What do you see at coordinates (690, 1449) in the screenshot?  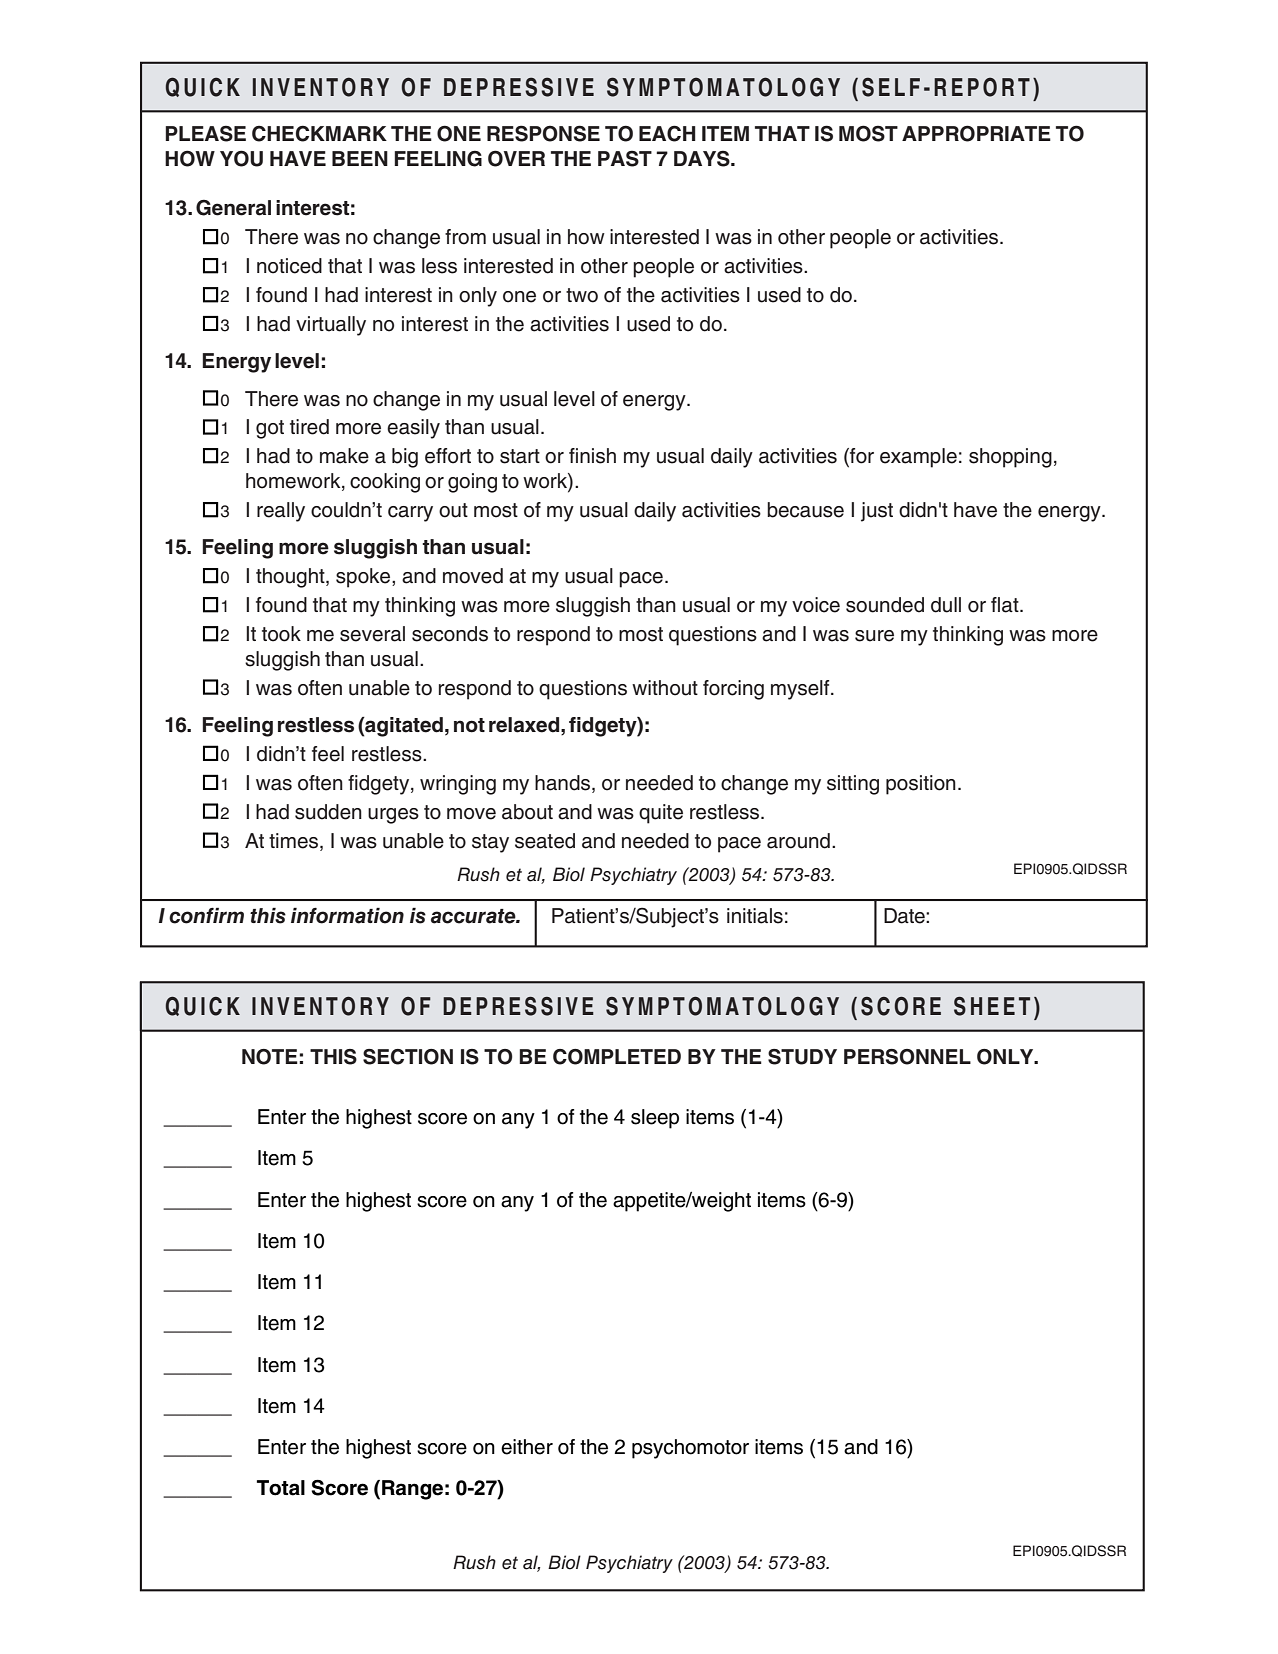 I see `psychomotor` at bounding box center [690, 1449].
